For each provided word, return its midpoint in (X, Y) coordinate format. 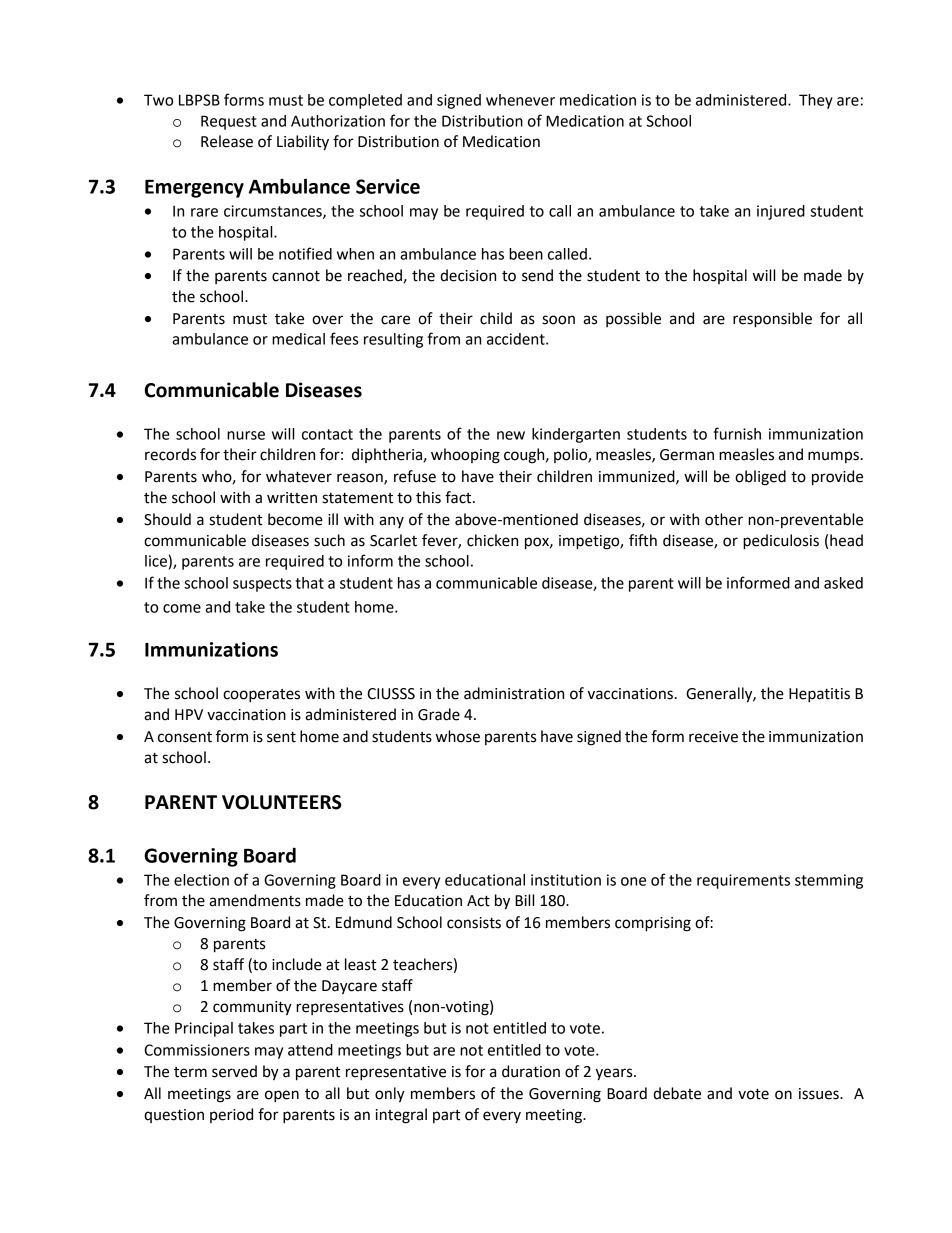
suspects (262, 585)
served (234, 1071)
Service (388, 186)
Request (229, 122)
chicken (492, 540)
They (816, 101)
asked (843, 583)
